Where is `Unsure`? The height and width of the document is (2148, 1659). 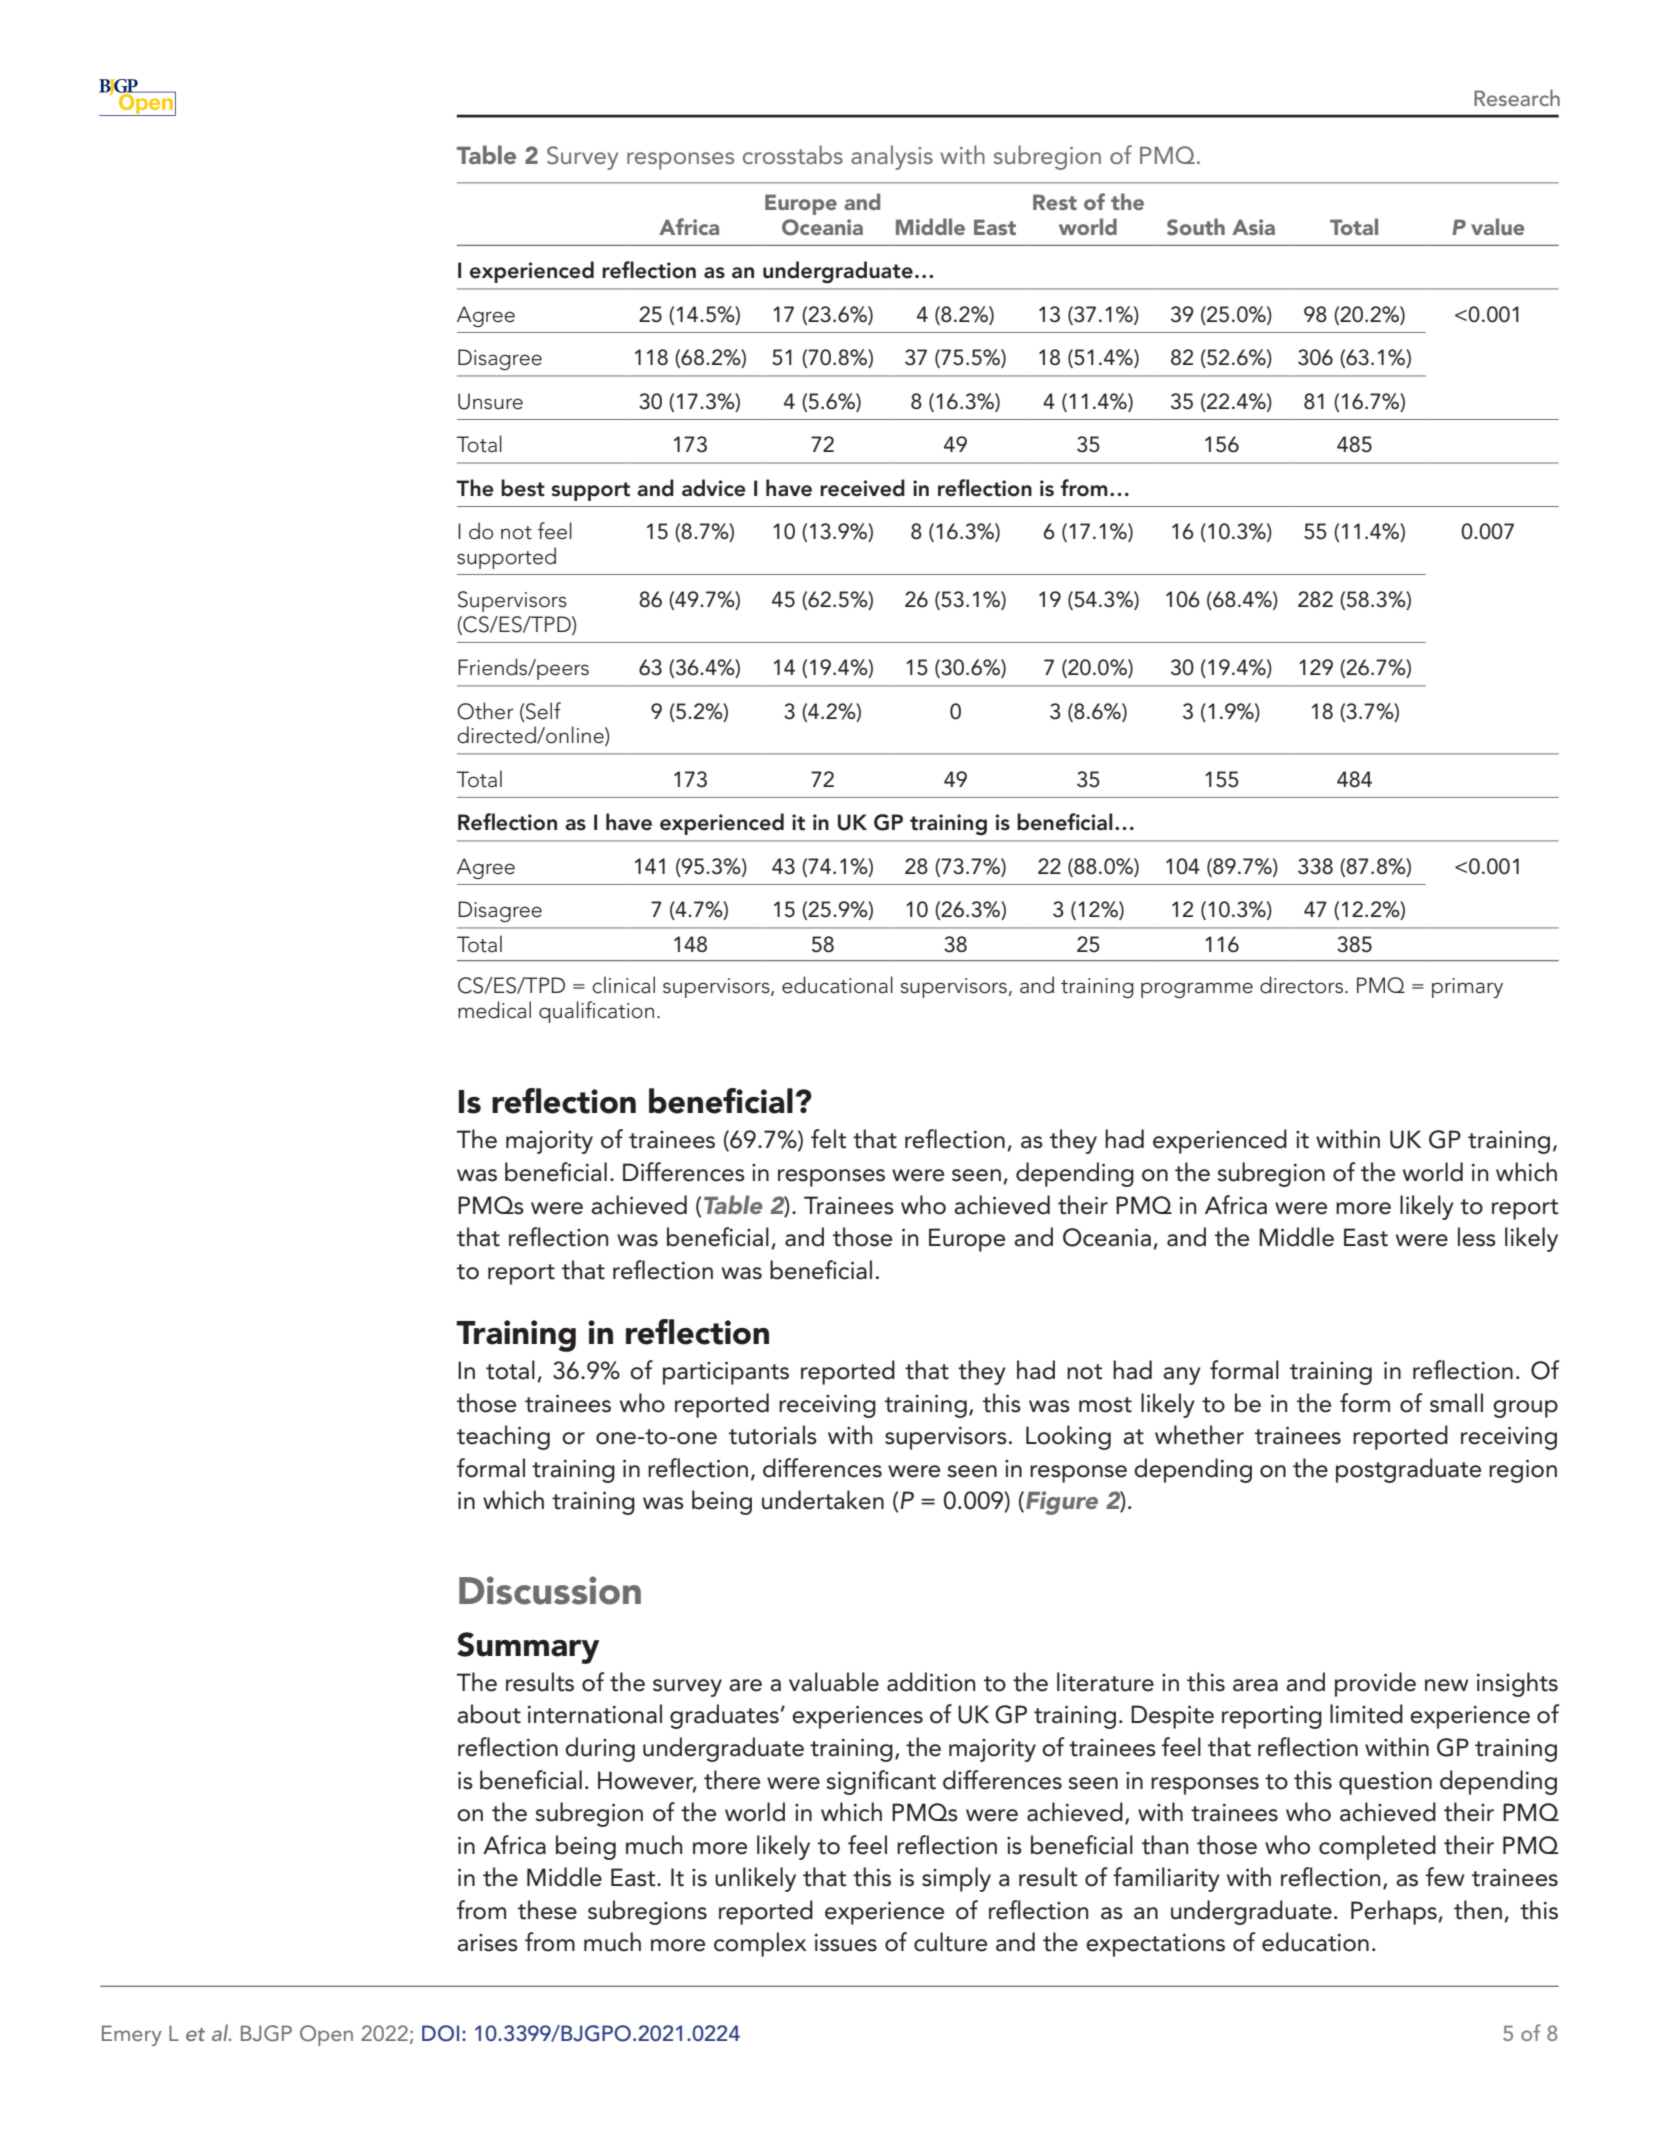
Unsure is located at coordinates (490, 401).
